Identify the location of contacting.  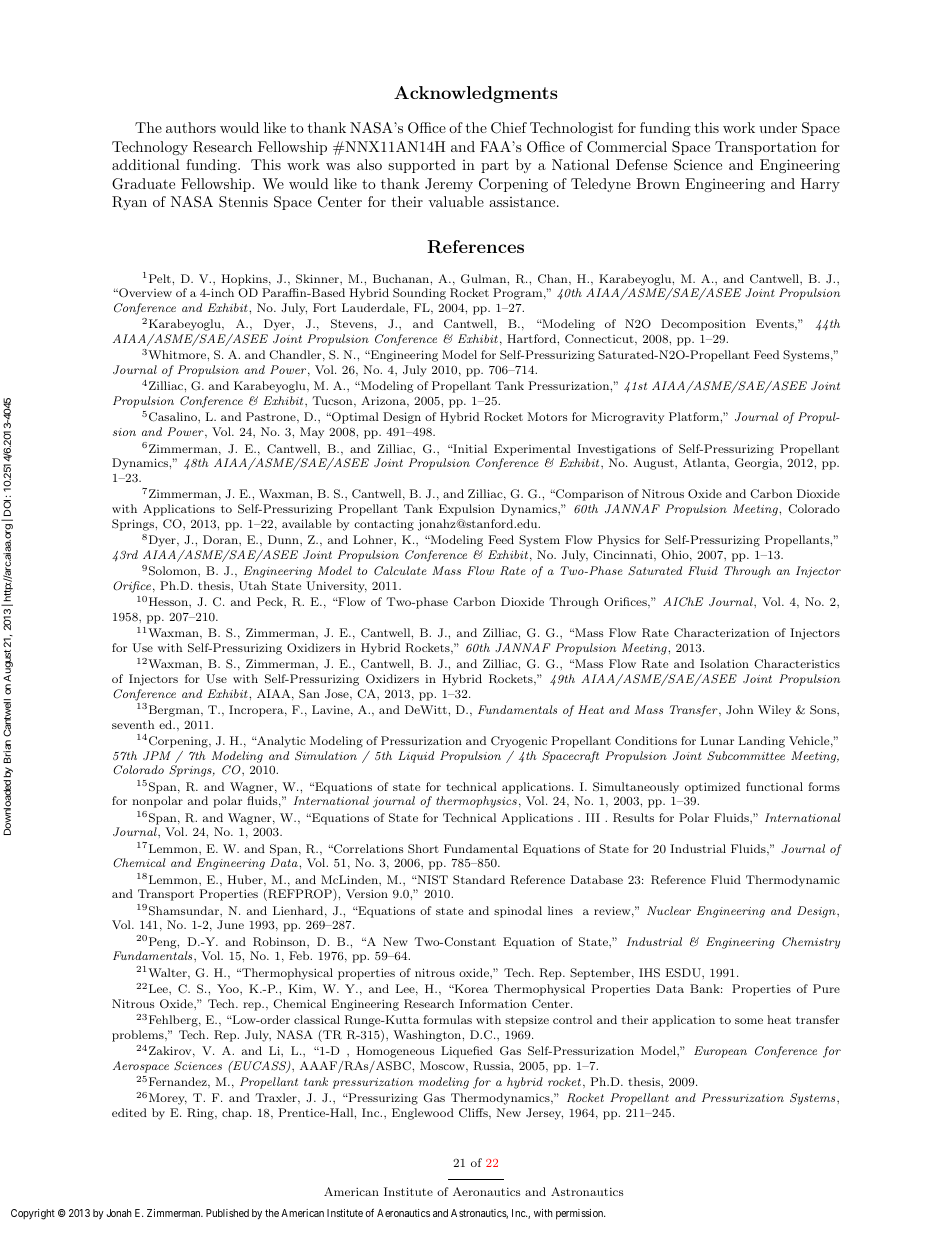
(384, 525).
